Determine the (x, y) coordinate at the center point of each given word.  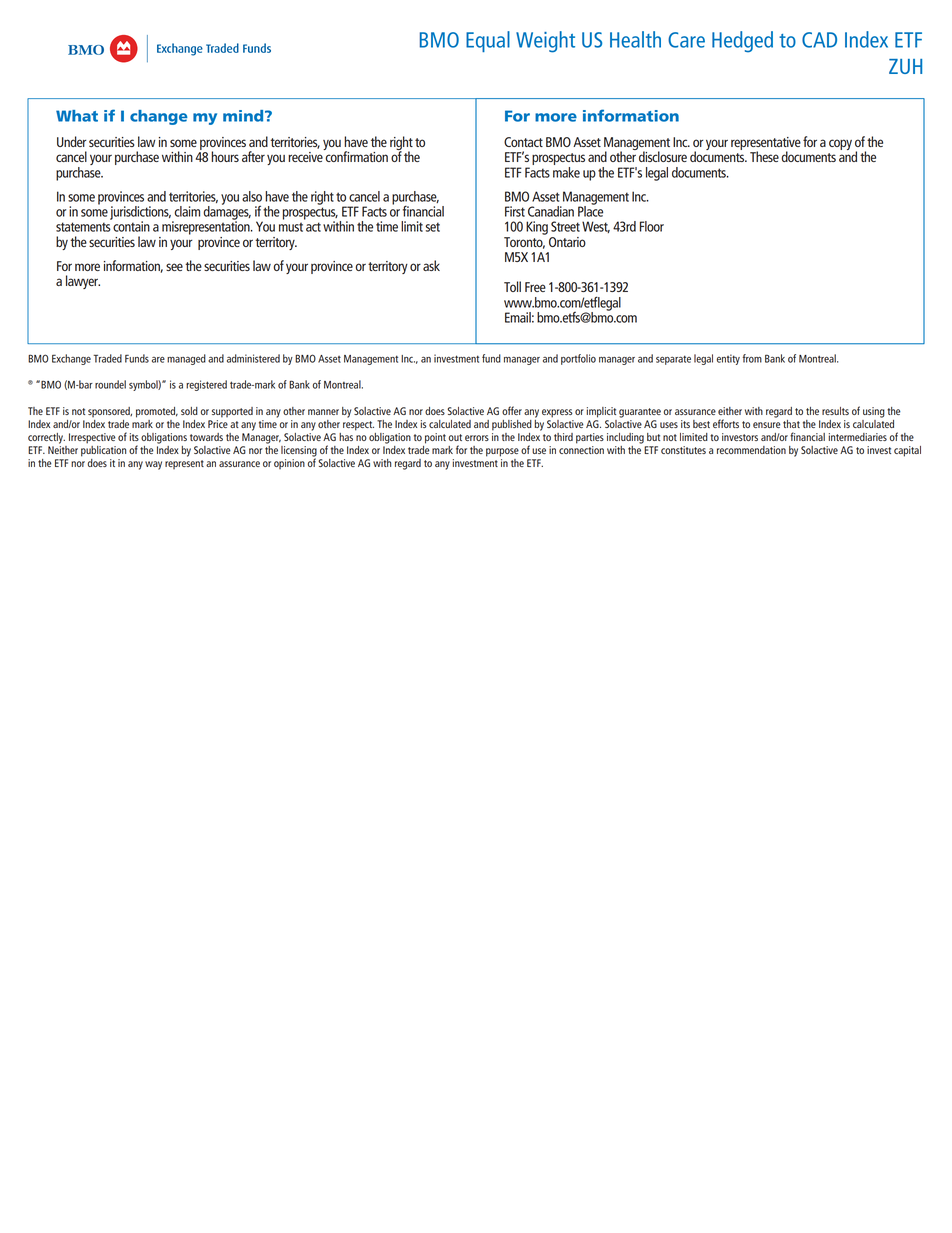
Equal (488, 41)
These (764, 156)
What (77, 116)
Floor (652, 226)
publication (103, 450)
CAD (819, 40)
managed (186, 359)
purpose (502, 452)
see (174, 267)
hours (225, 156)
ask (431, 265)
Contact (523, 142)
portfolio (578, 359)
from (752, 358)
